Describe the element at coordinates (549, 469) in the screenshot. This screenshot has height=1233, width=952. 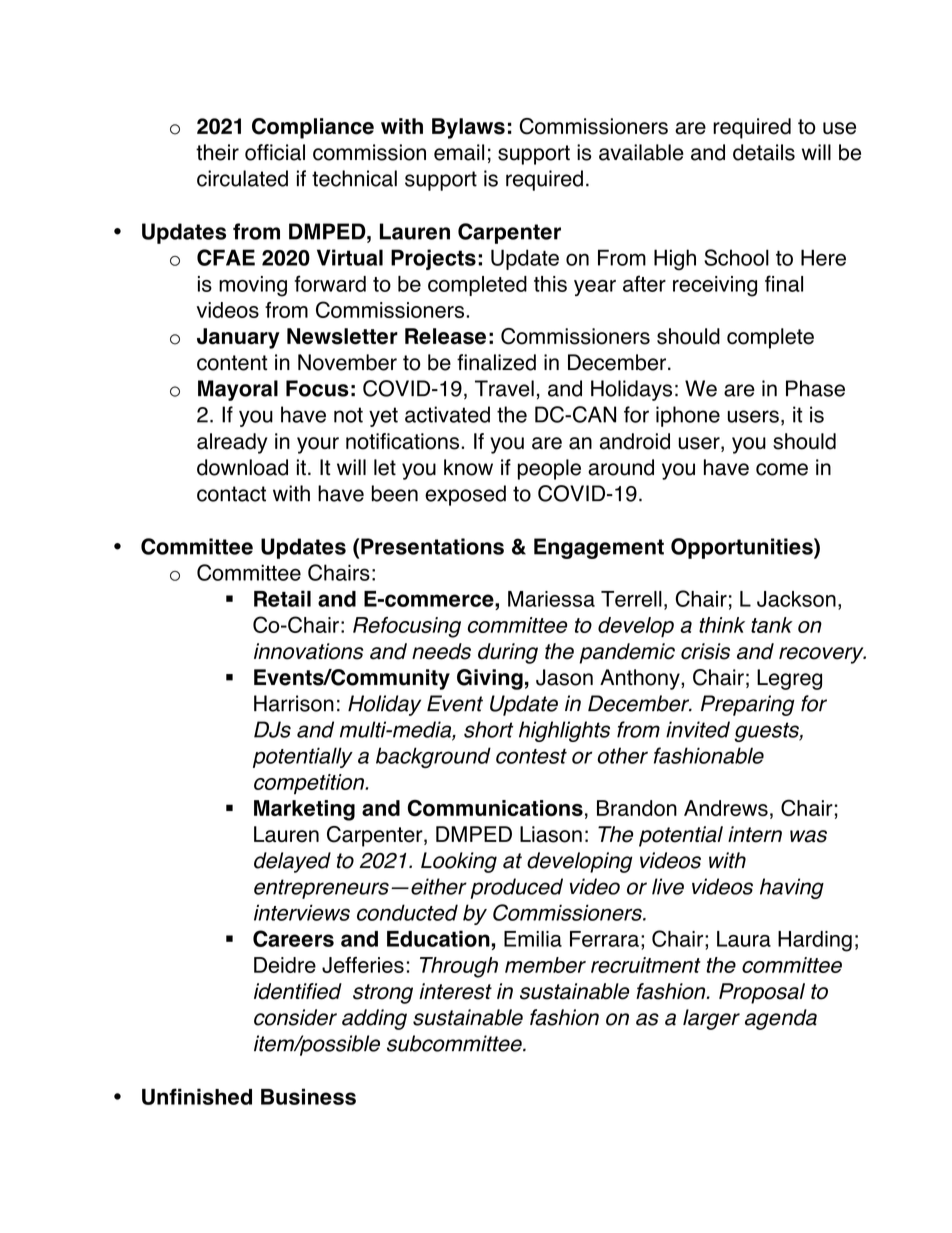
I see `people` at that location.
